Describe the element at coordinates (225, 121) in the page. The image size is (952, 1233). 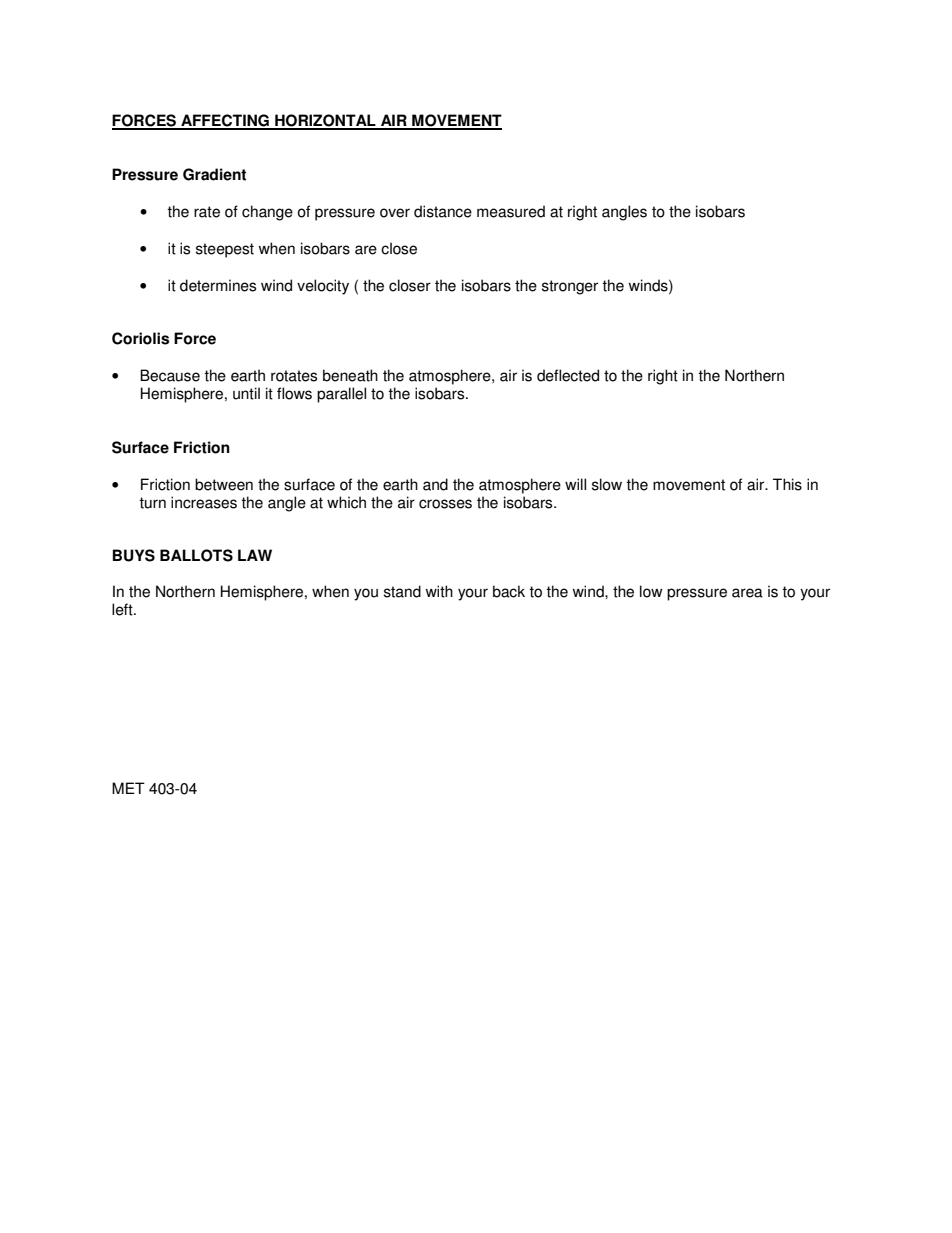
I see `AFFECTING` at that location.
